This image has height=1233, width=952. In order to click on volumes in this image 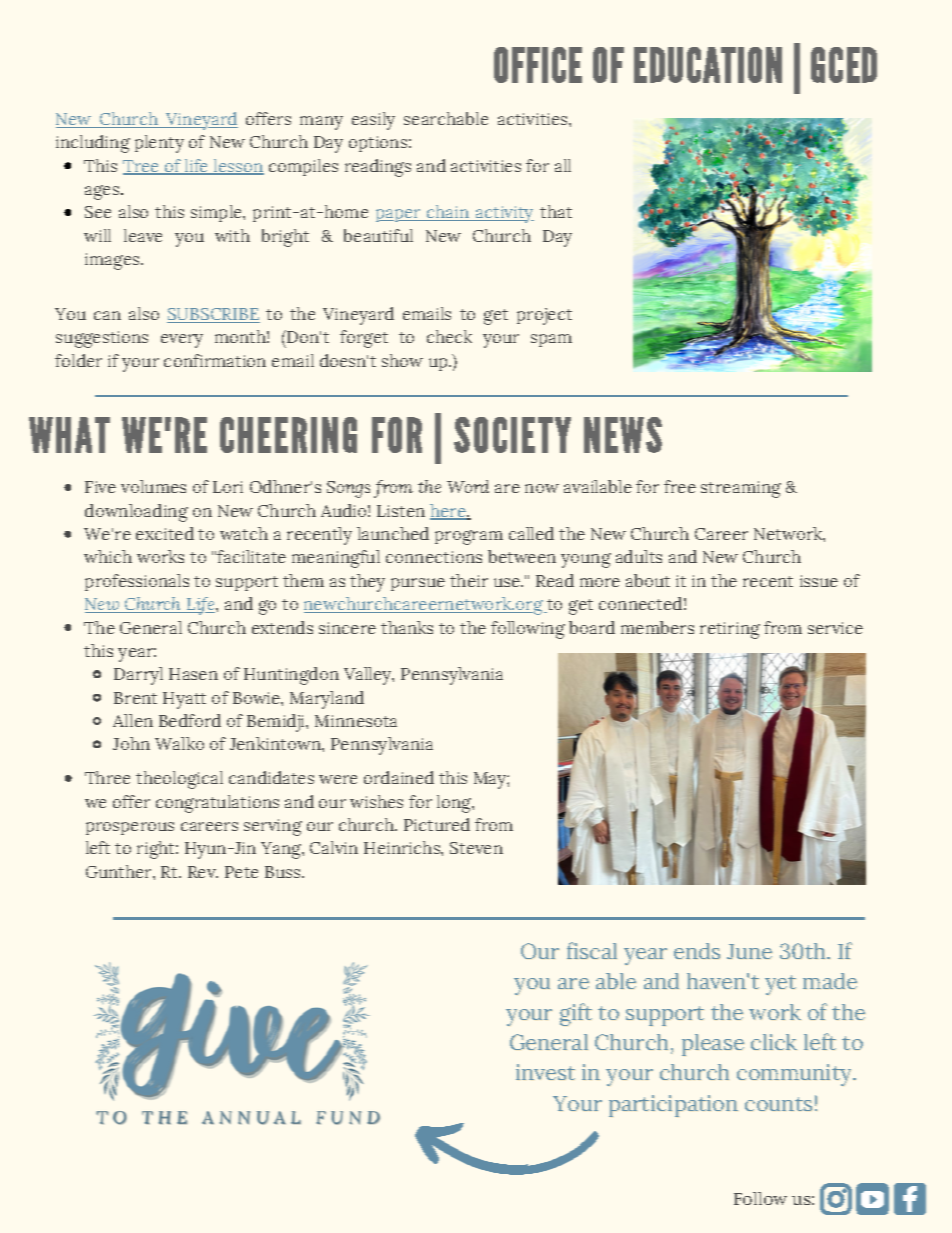, I will do `click(153, 486)`.
